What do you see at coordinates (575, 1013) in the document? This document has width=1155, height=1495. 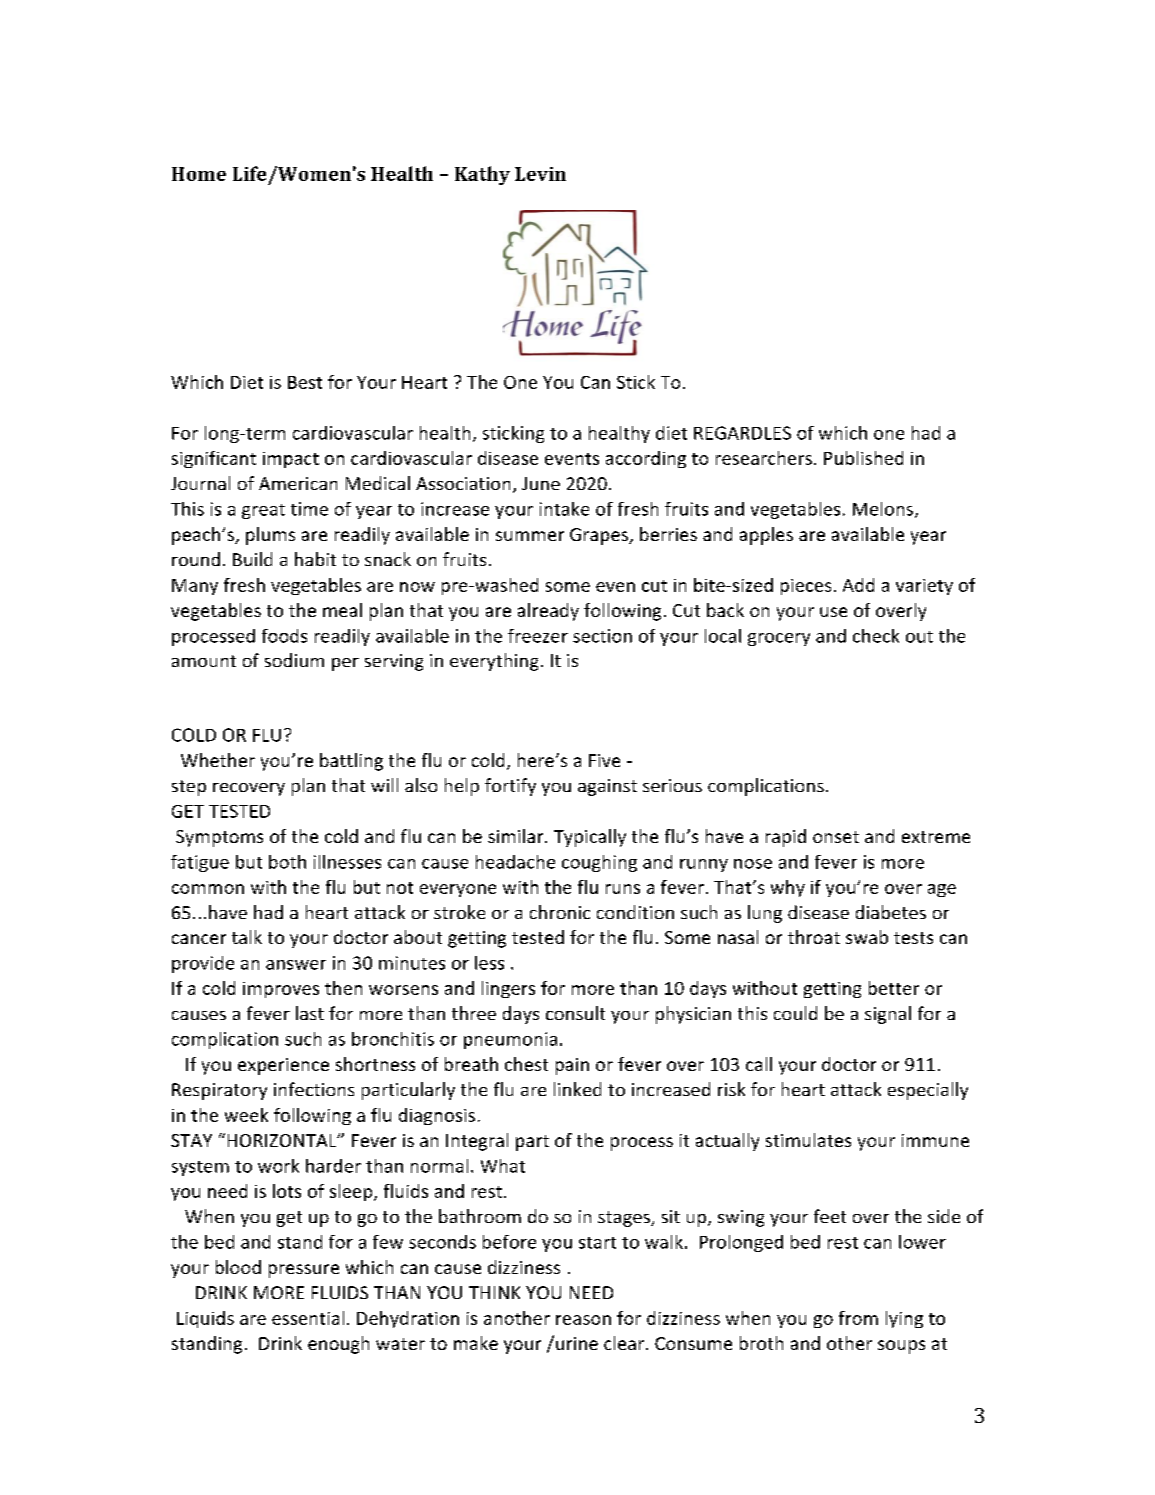 I see `consult` at bounding box center [575, 1013].
